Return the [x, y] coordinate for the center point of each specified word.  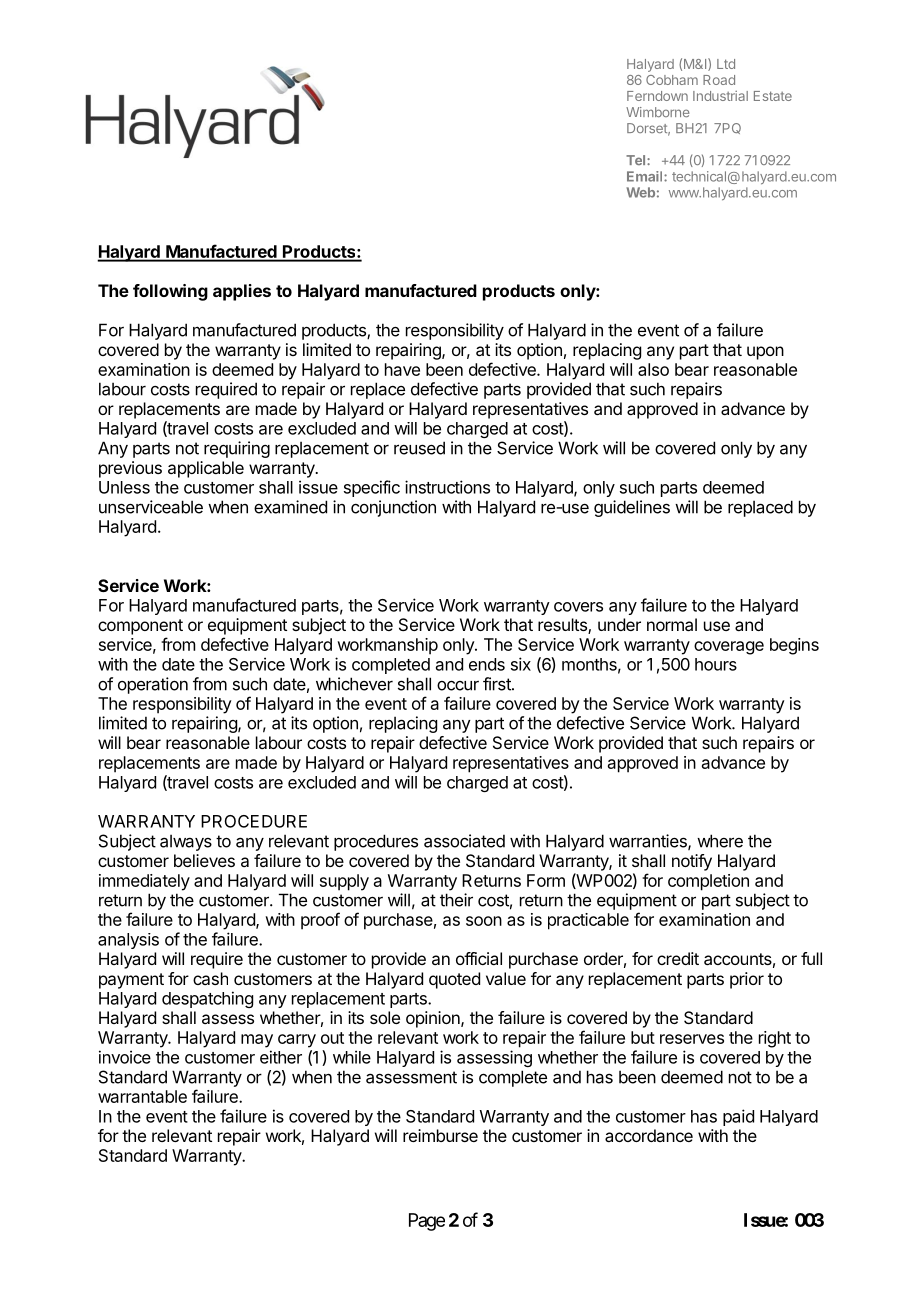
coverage [729, 648]
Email [646, 176]
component [140, 627]
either [281, 1057]
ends [487, 664]
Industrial [720, 96]
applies [242, 292]
